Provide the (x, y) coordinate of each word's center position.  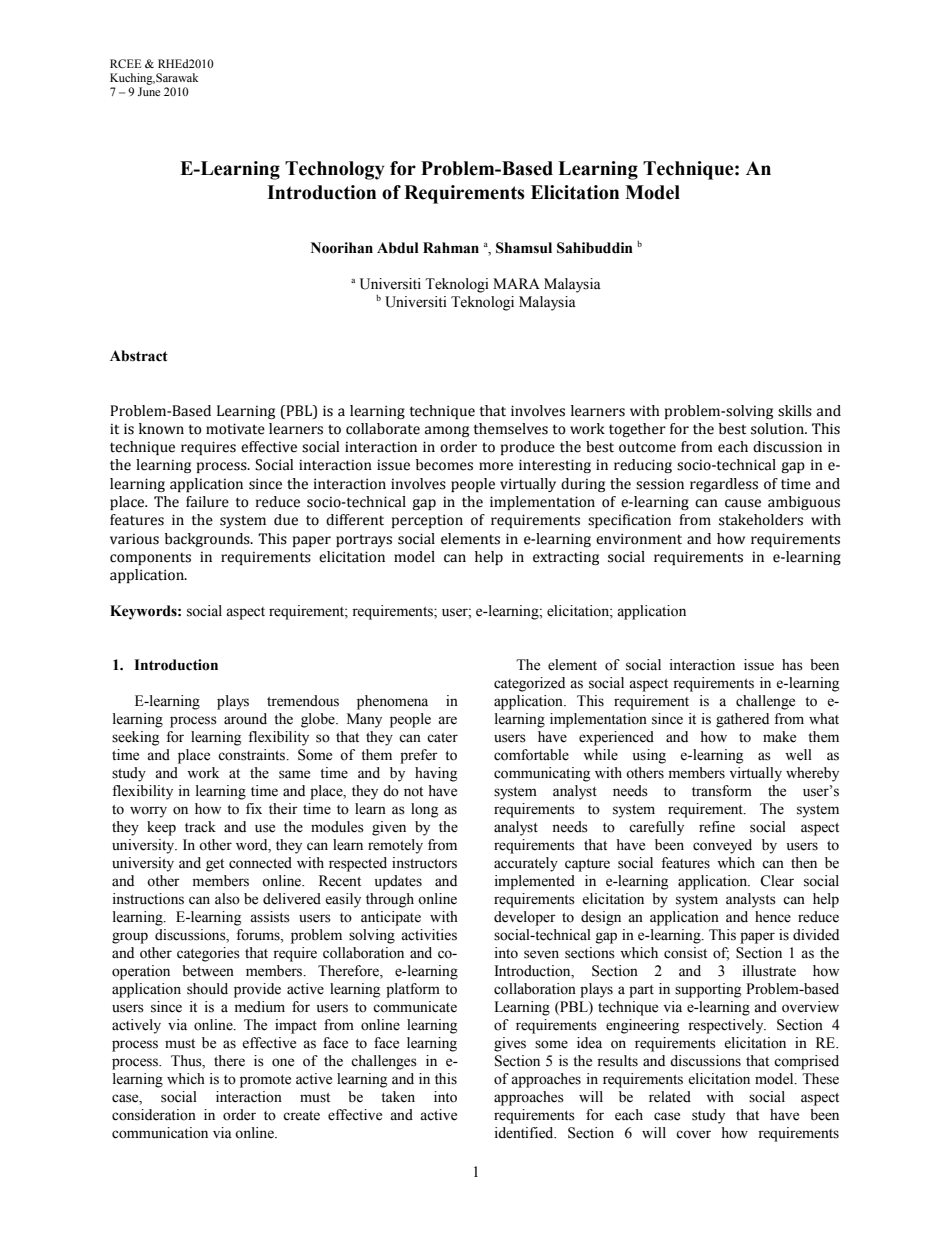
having (436, 774)
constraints (253, 755)
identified (525, 1133)
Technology (335, 170)
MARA (516, 283)
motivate (235, 429)
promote (265, 1081)
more (496, 466)
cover (693, 1134)
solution (778, 429)
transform (722, 791)
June (149, 91)
